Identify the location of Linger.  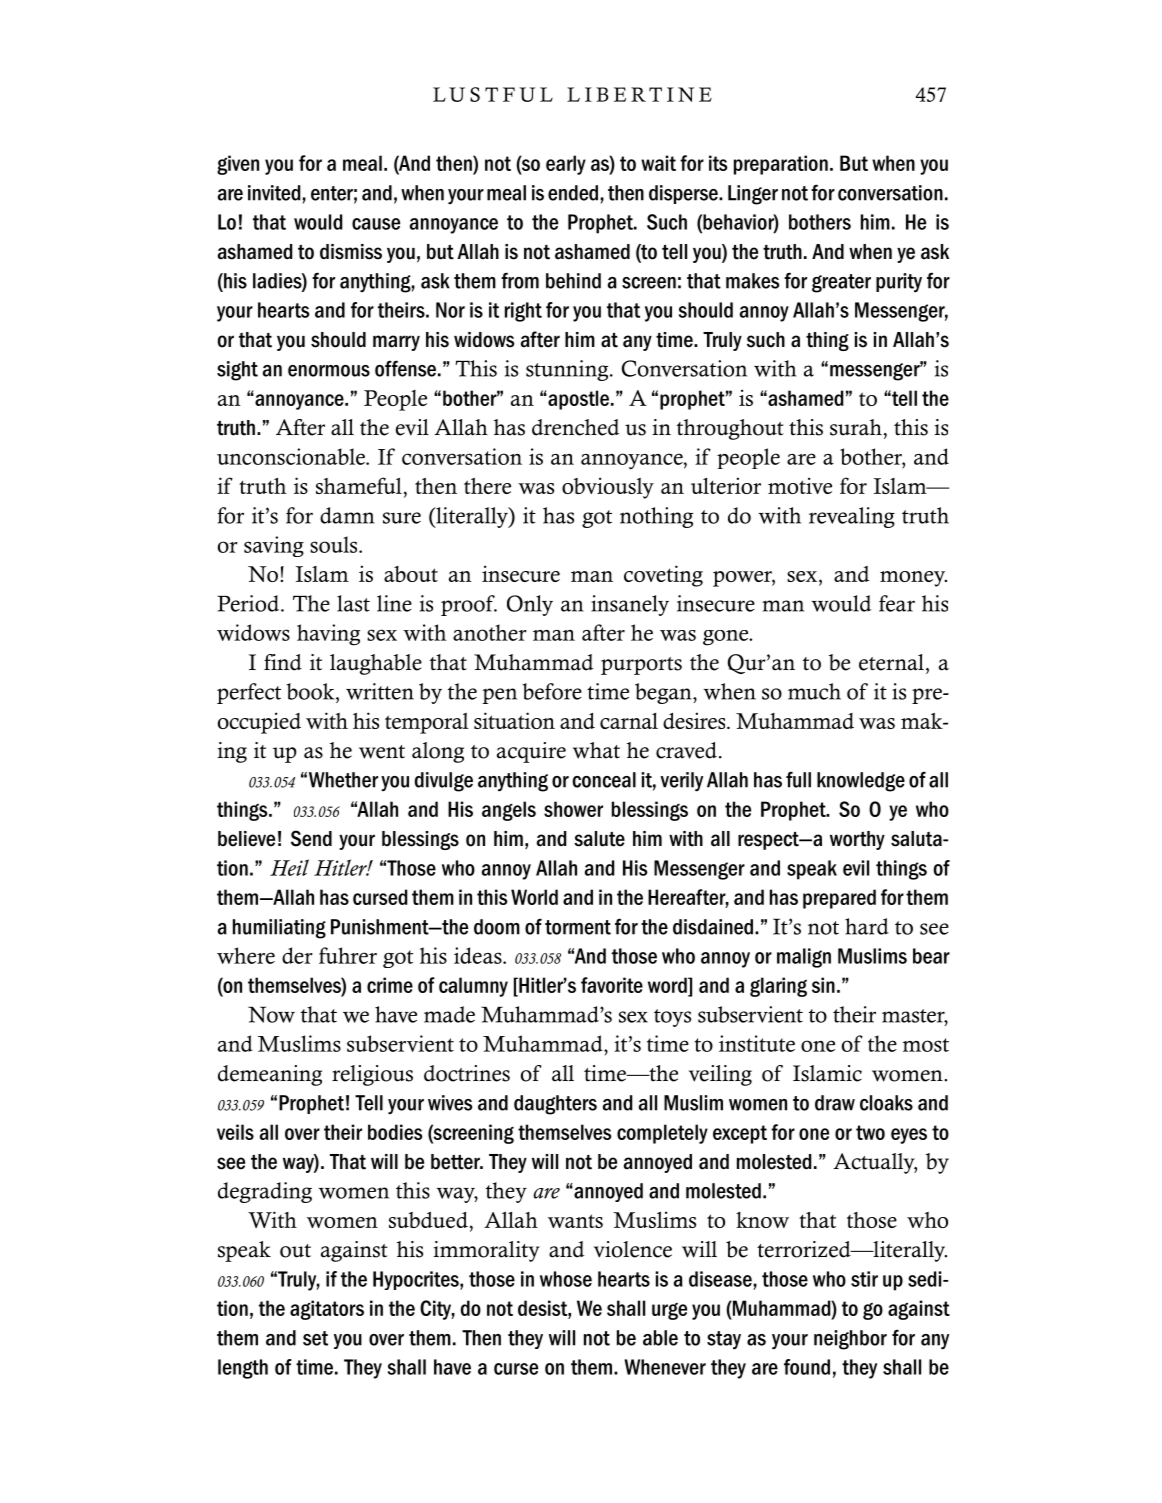
(753, 195).
